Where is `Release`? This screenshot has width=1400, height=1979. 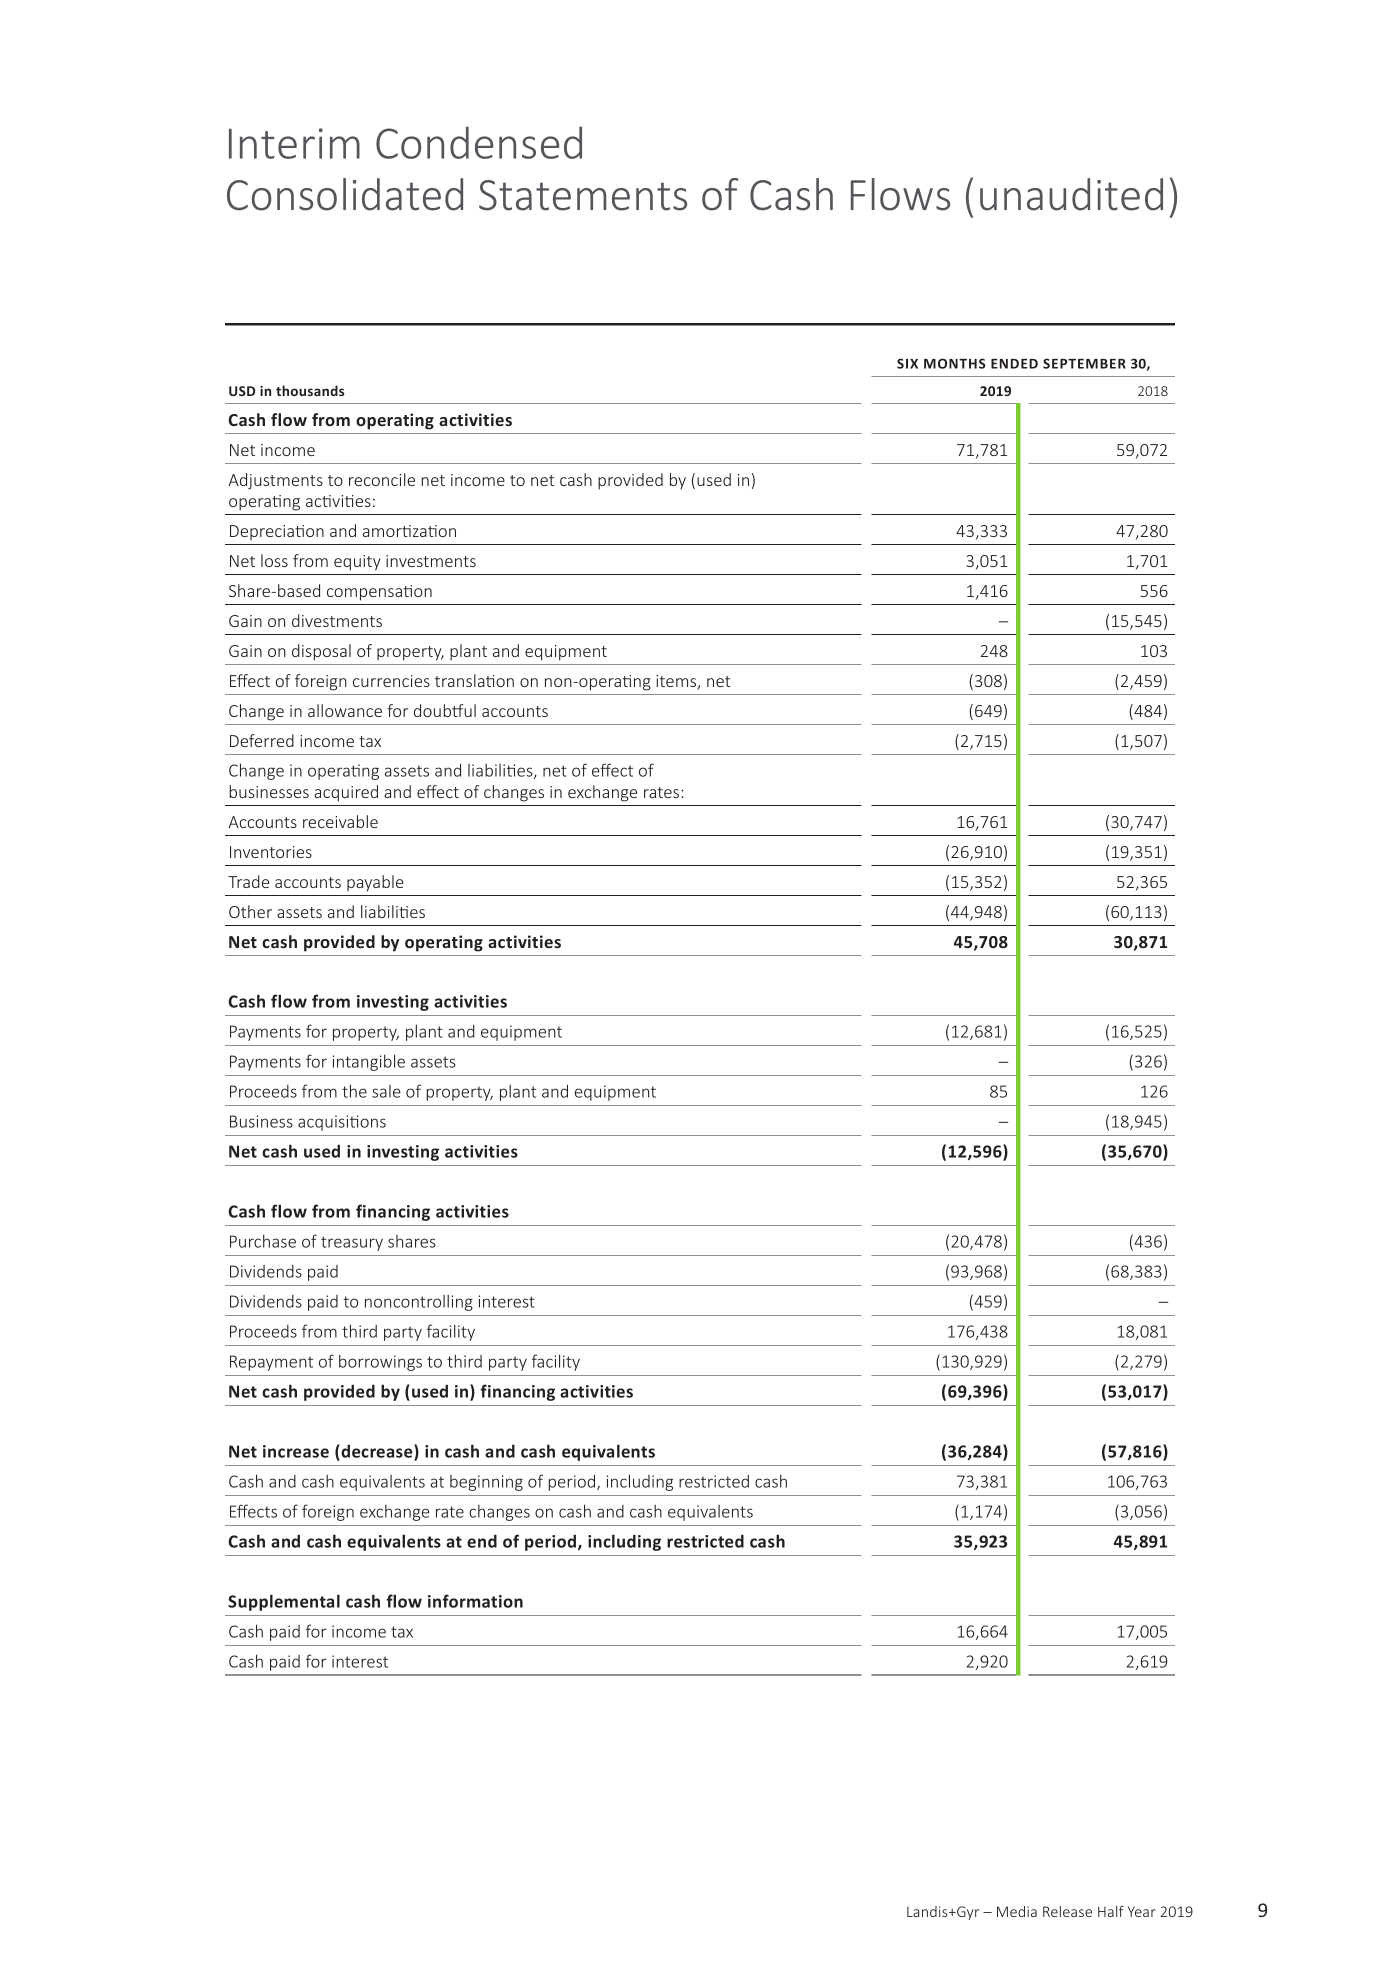
Release is located at coordinates (1067, 1911).
